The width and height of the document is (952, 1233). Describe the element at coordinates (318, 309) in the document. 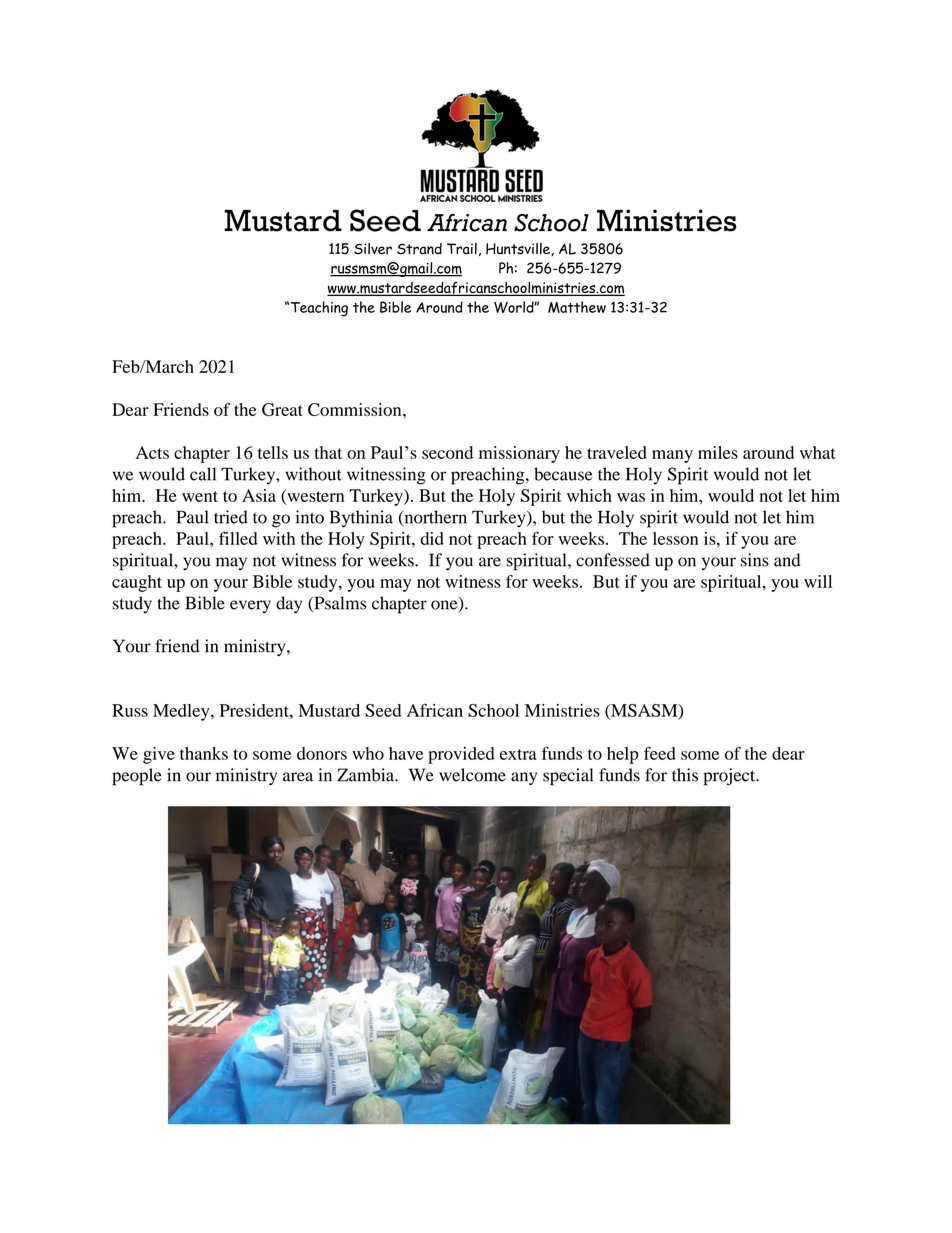

I see `Teaching` at that location.
